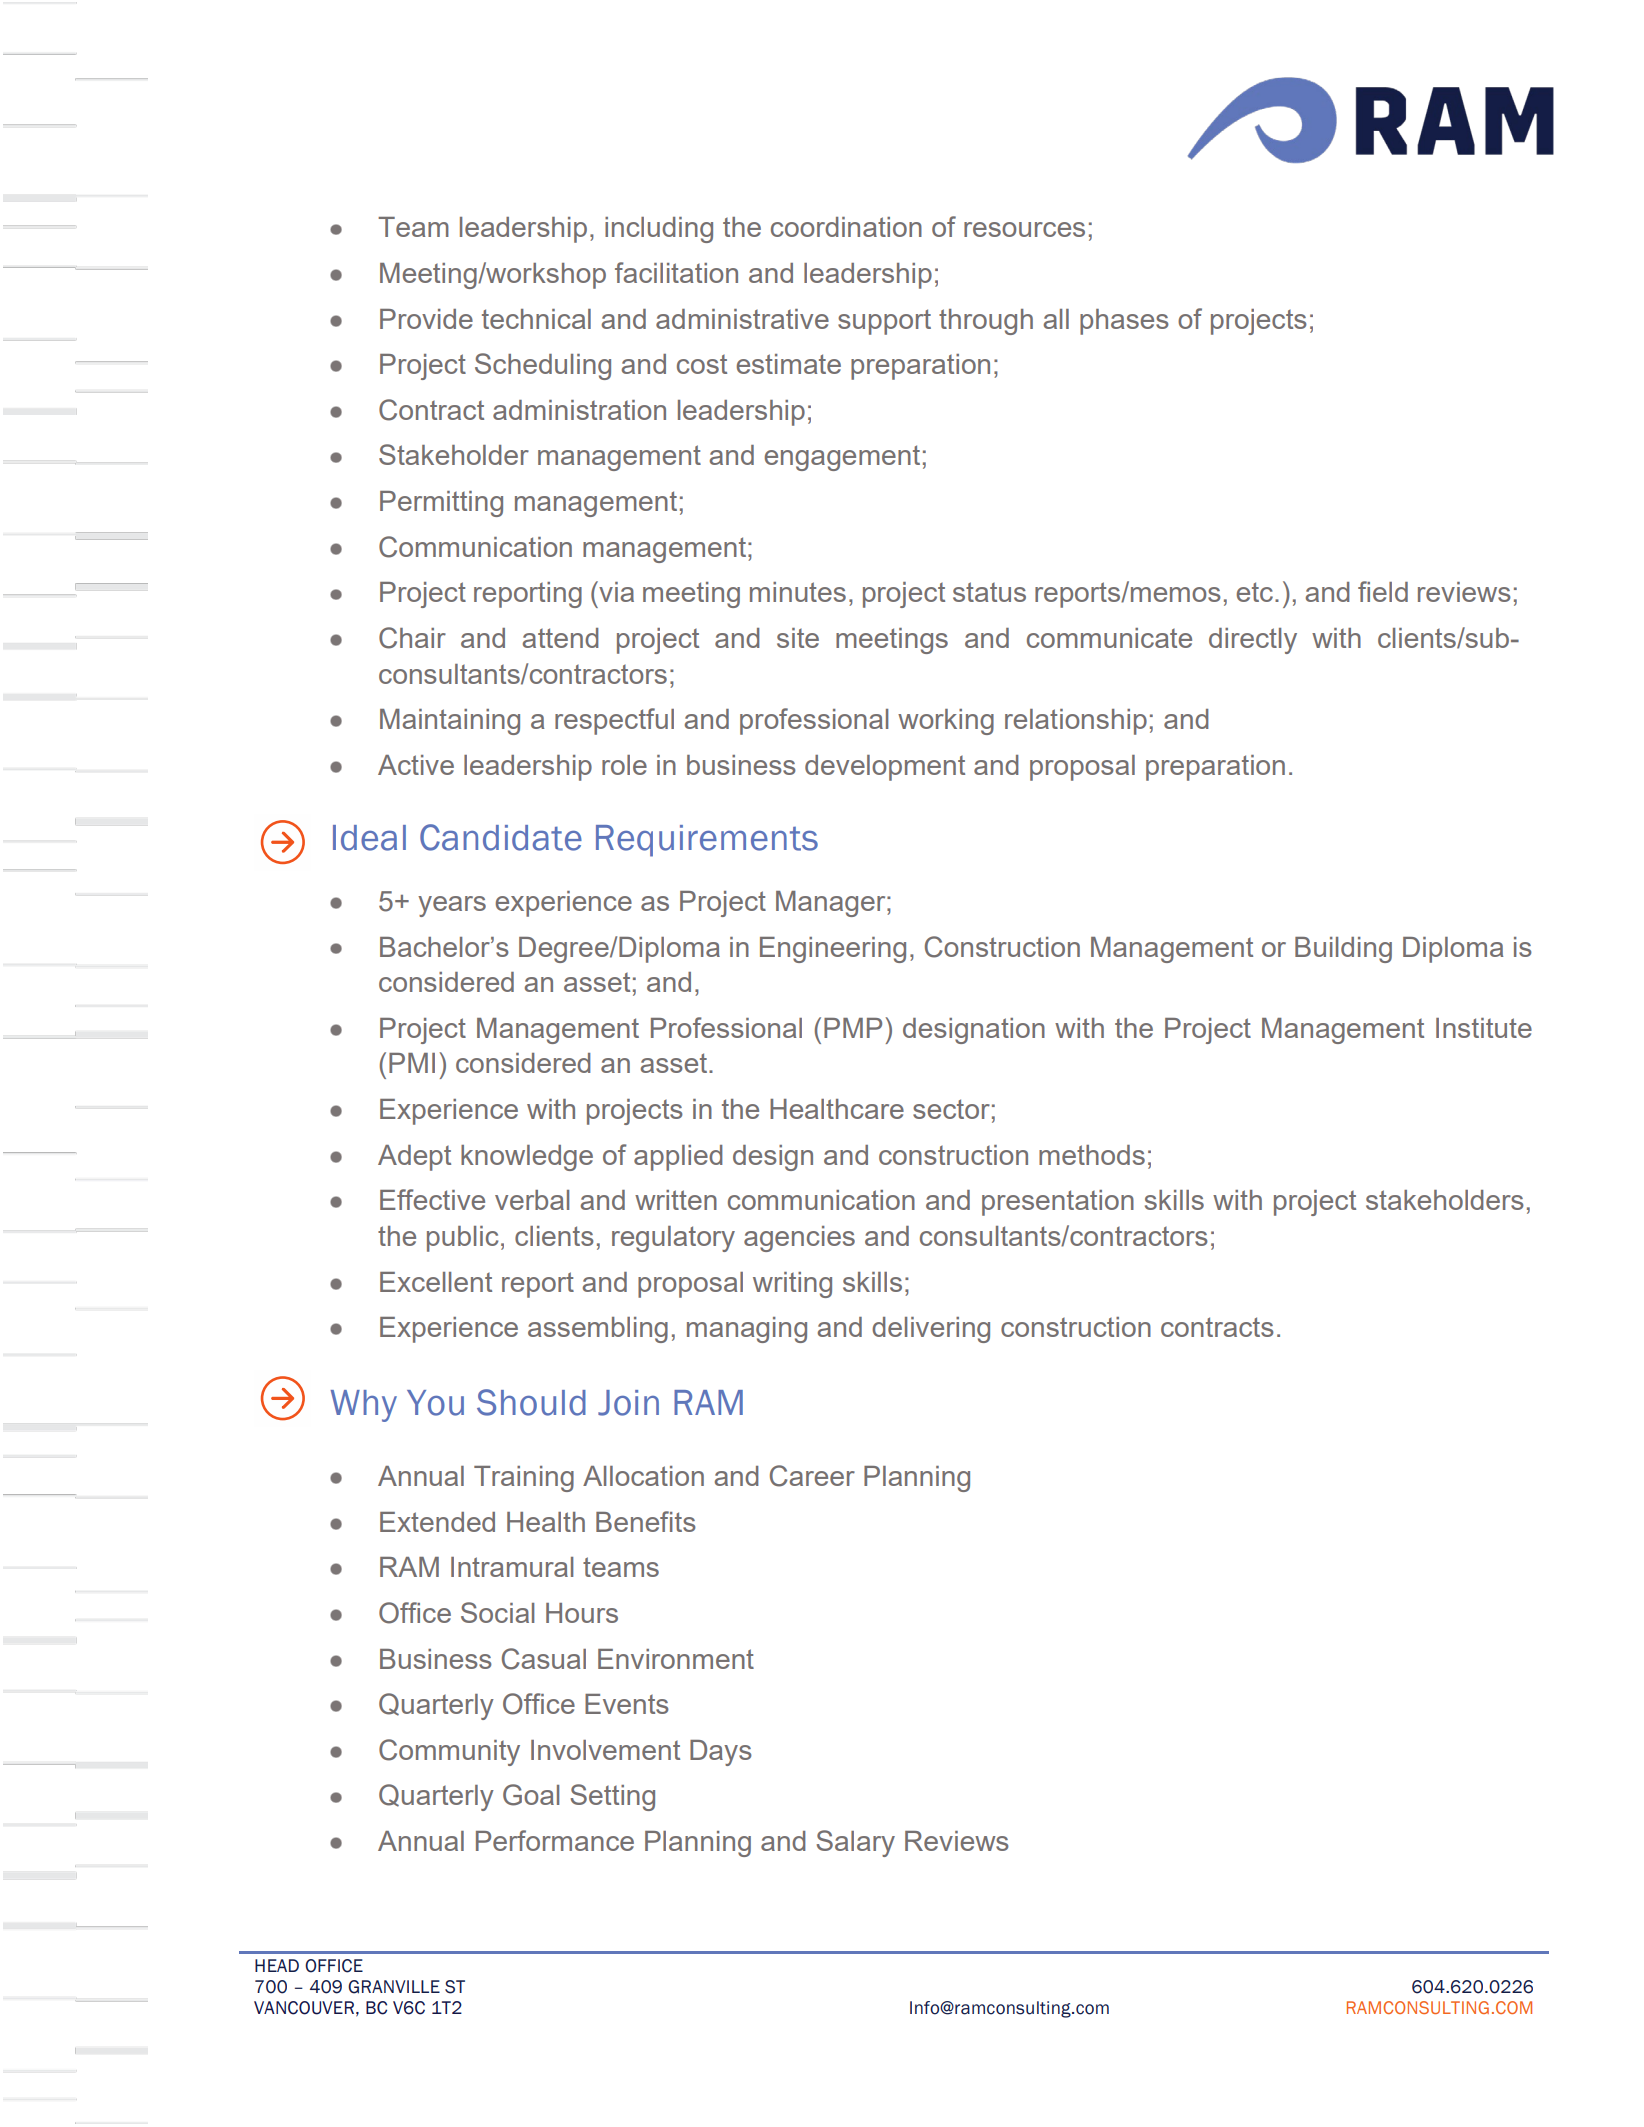  Describe the element at coordinates (951, 1109) in the page. I see `sector` at that location.
